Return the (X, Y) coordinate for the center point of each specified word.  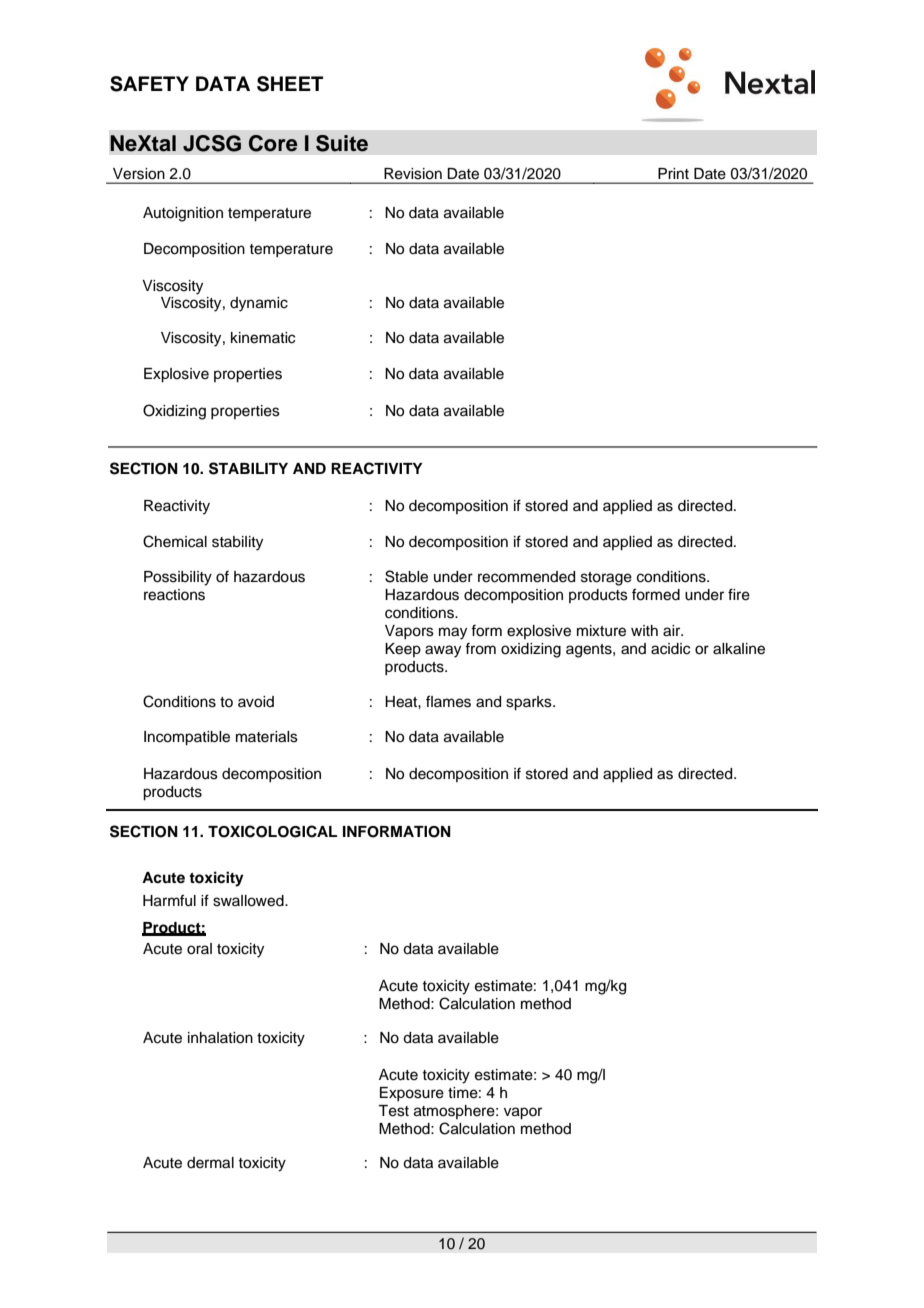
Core (273, 143)
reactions (174, 595)
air (673, 631)
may (453, 633)
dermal (210, 1163)
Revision (413, 173)
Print (673, 173)
